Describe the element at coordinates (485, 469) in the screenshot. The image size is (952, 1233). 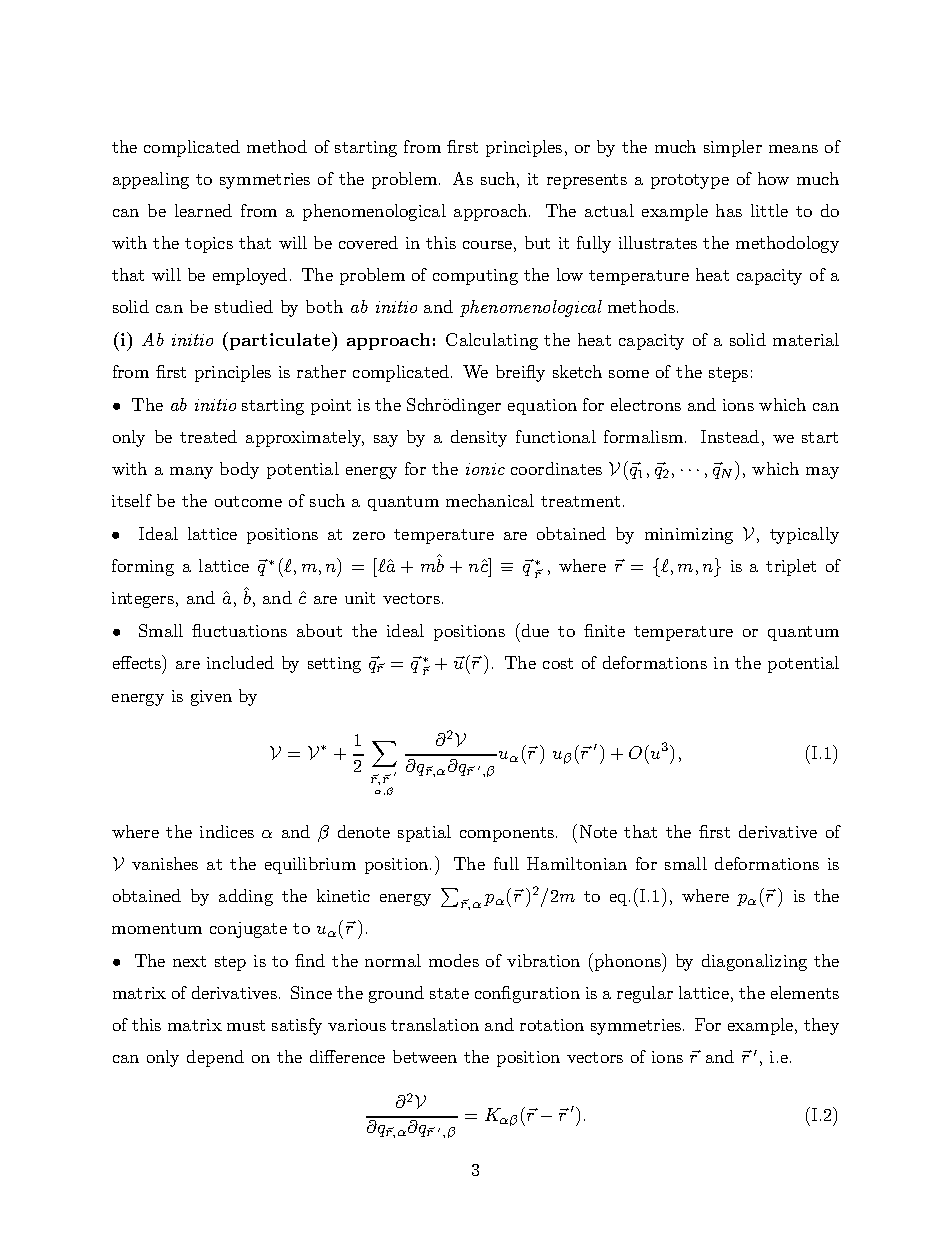
I see `ionic` at that location.
